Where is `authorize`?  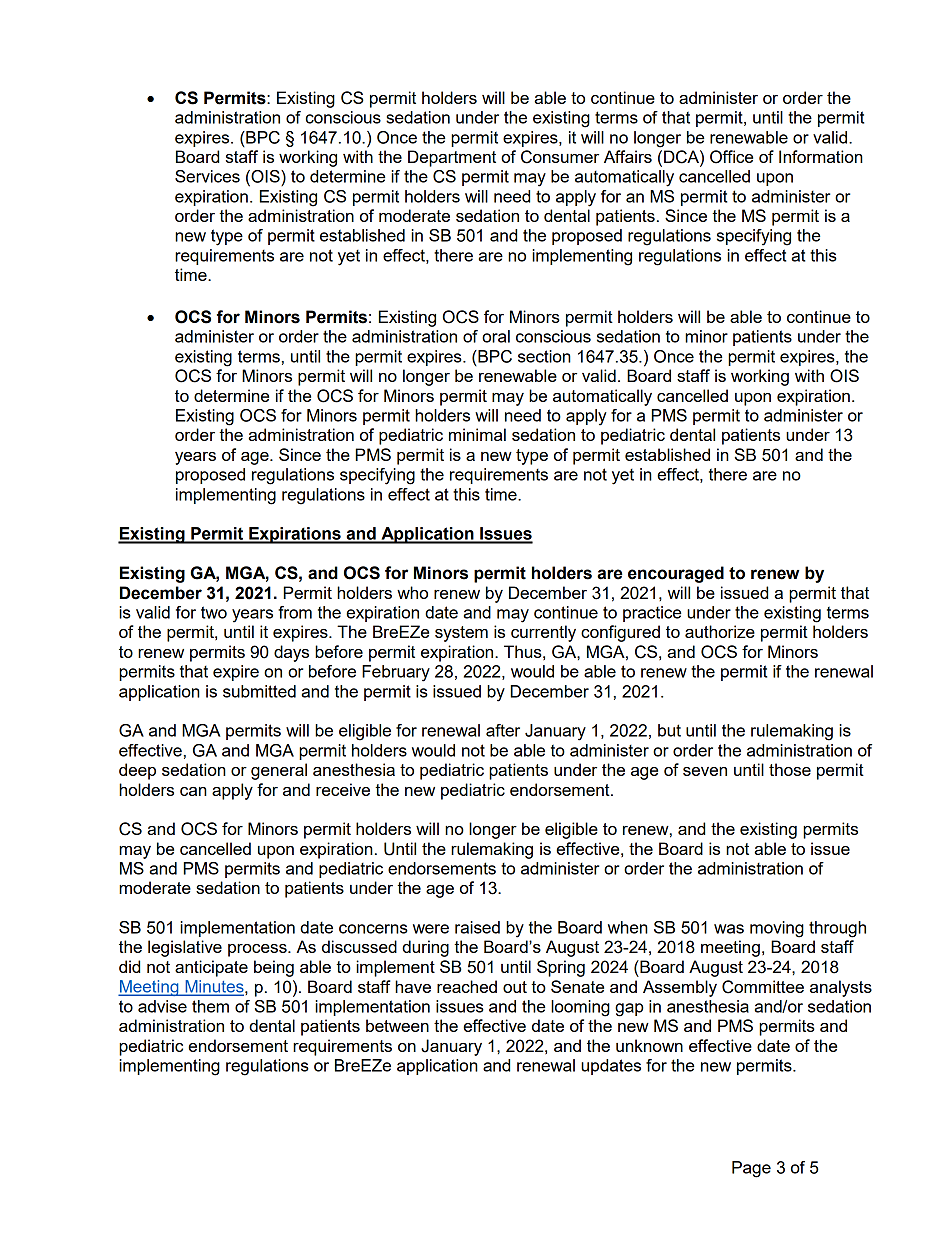 authorize is located at coordinates (720, 631).
